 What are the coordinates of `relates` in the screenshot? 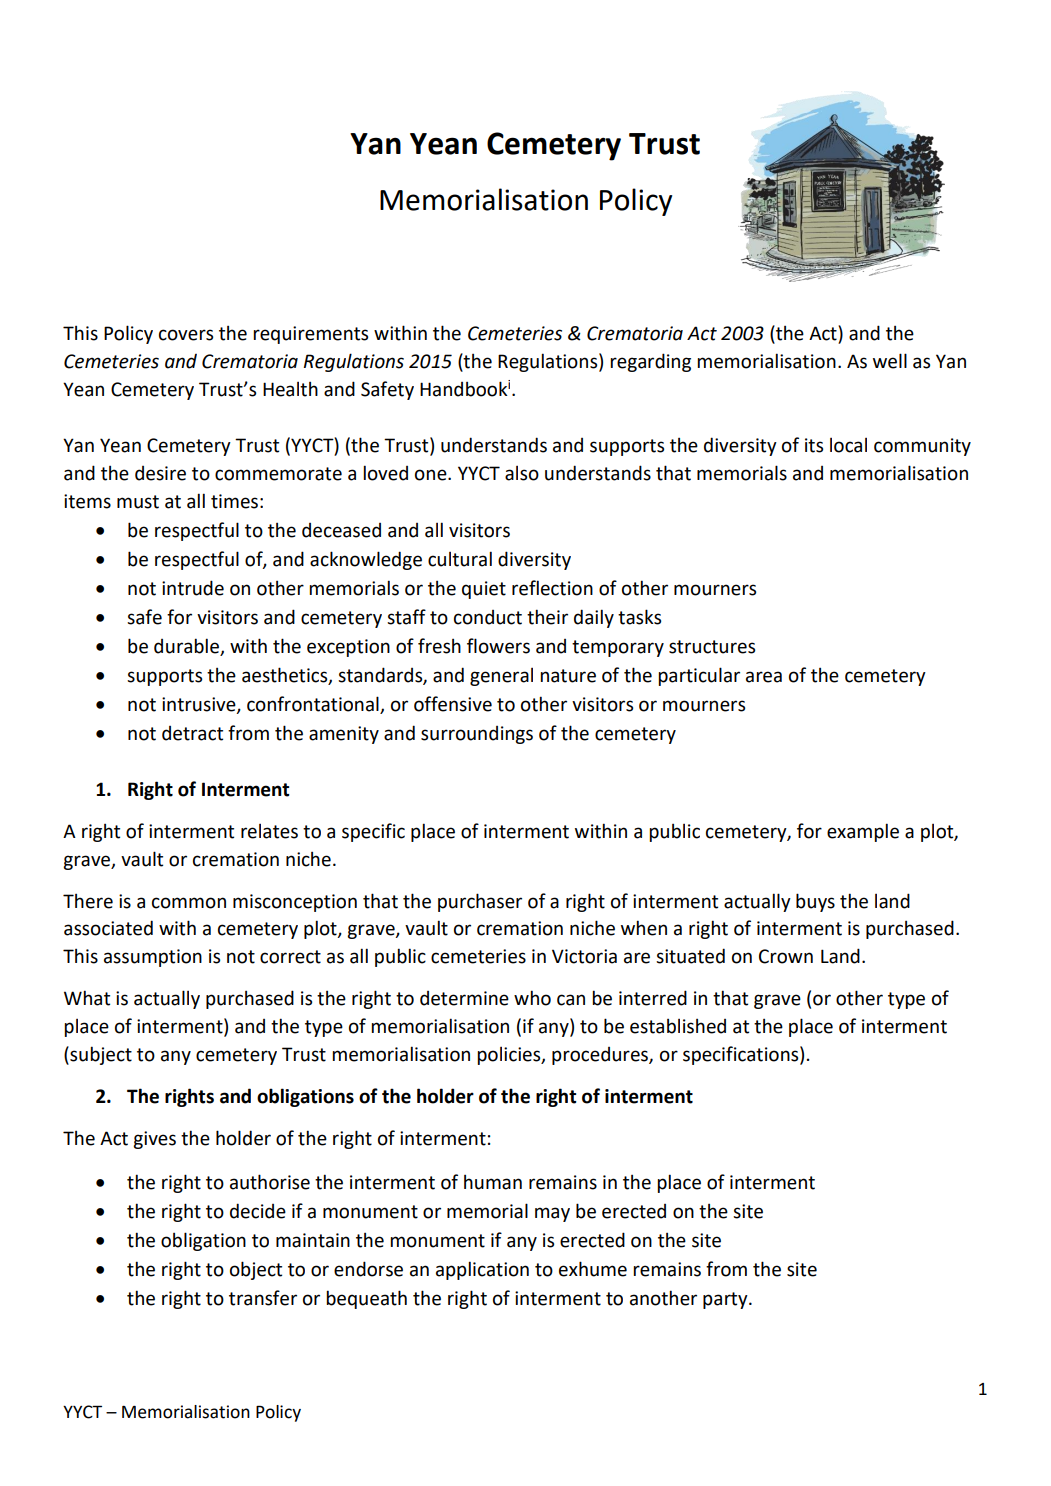 It's located at (269, 831).
